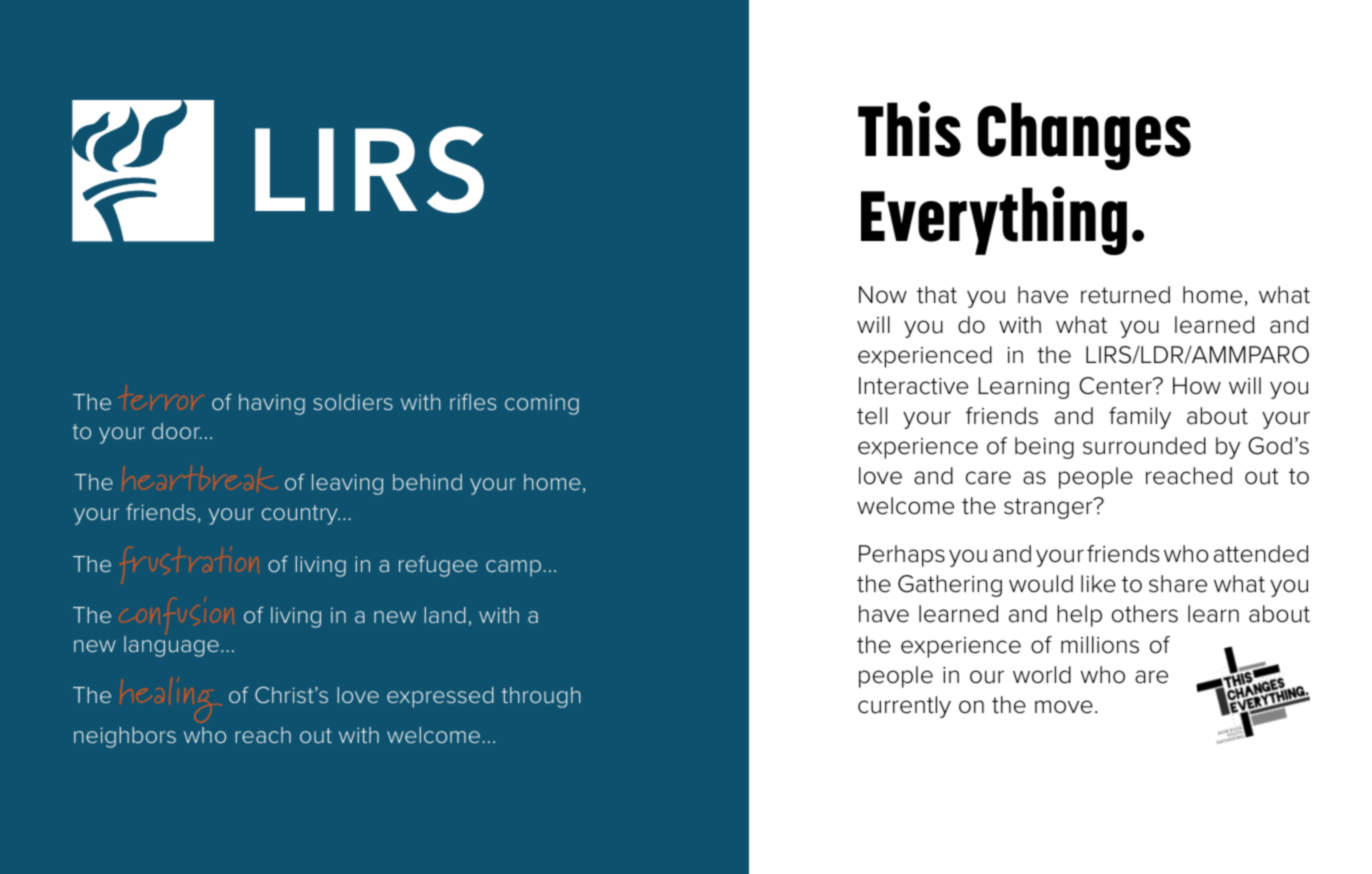 Image resolution: width=1372 pixels, height=874 pixels. I want to click on coming, so click(542, 404).
